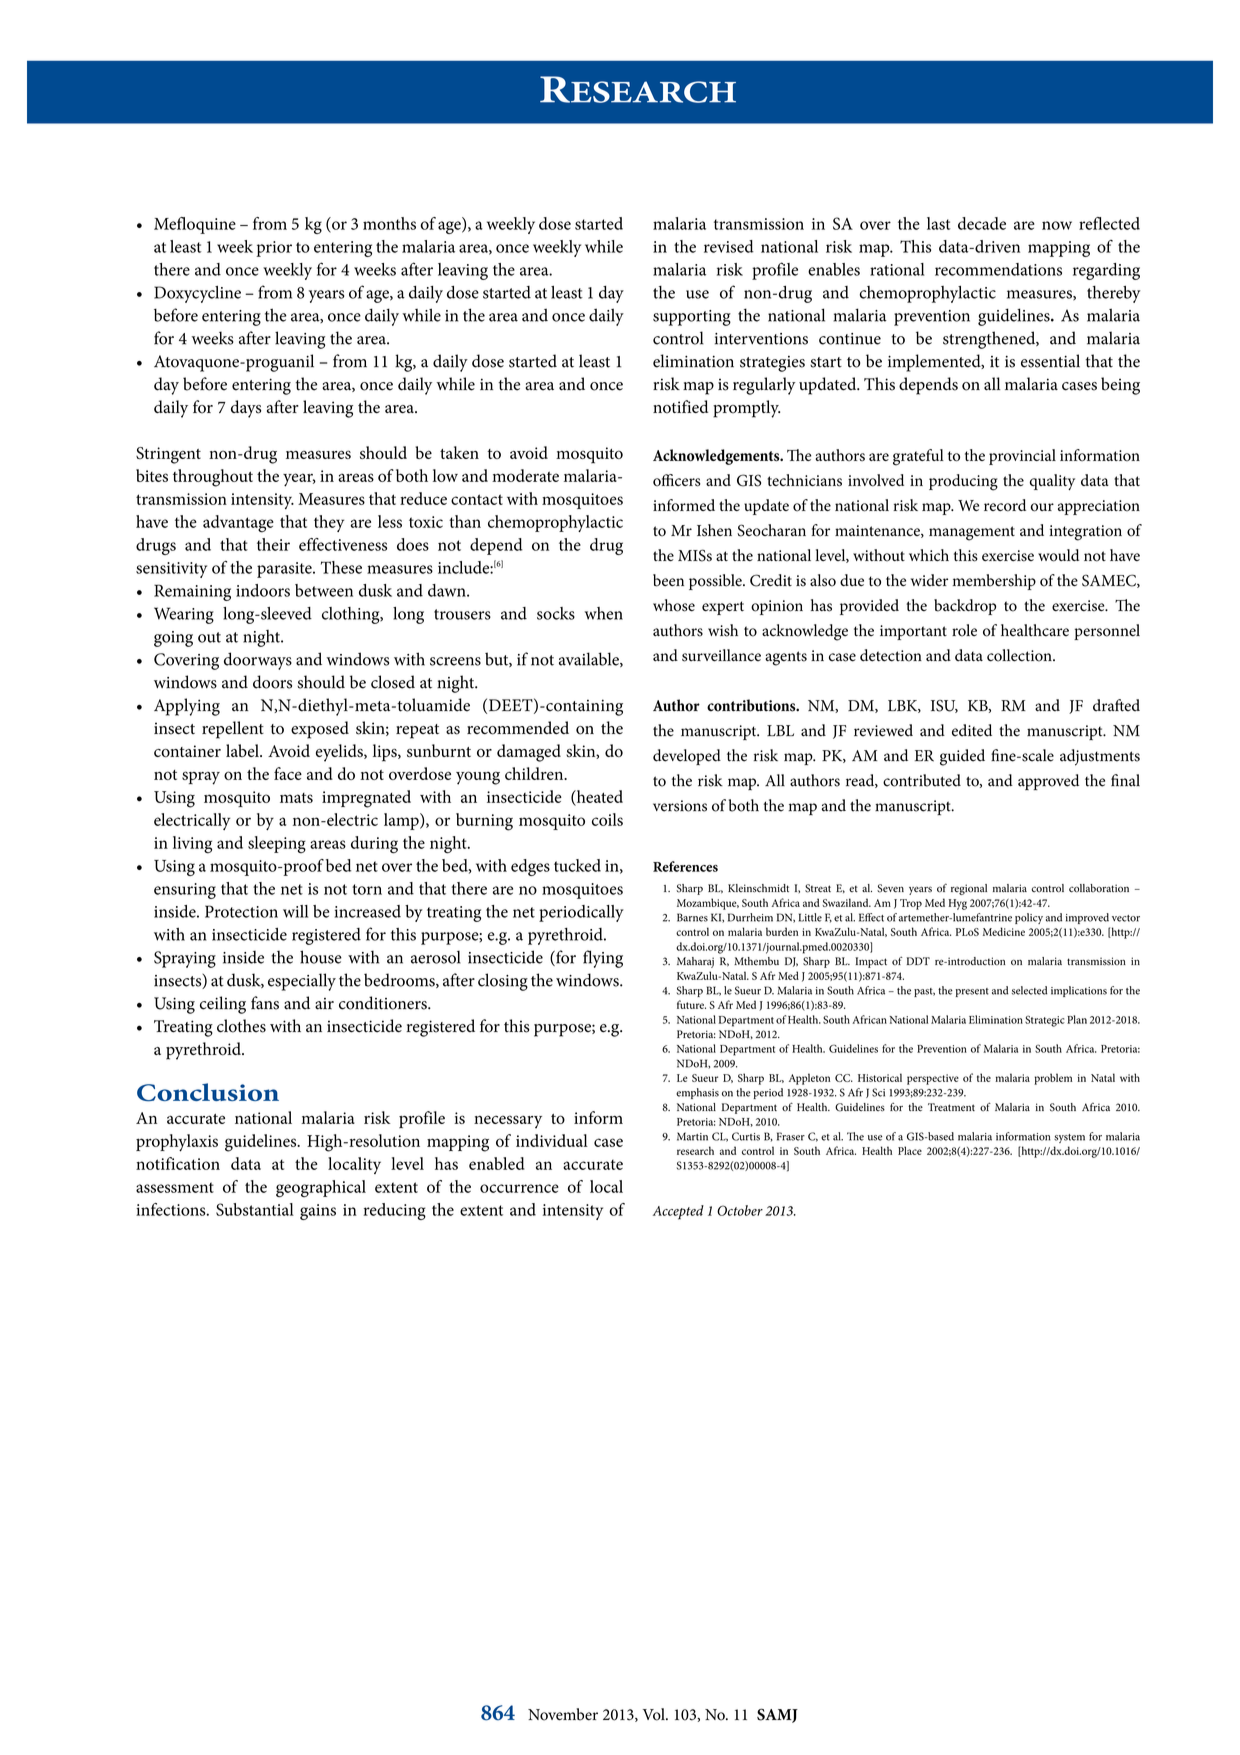  I want to click on Accepted, so click(678, 1212).
